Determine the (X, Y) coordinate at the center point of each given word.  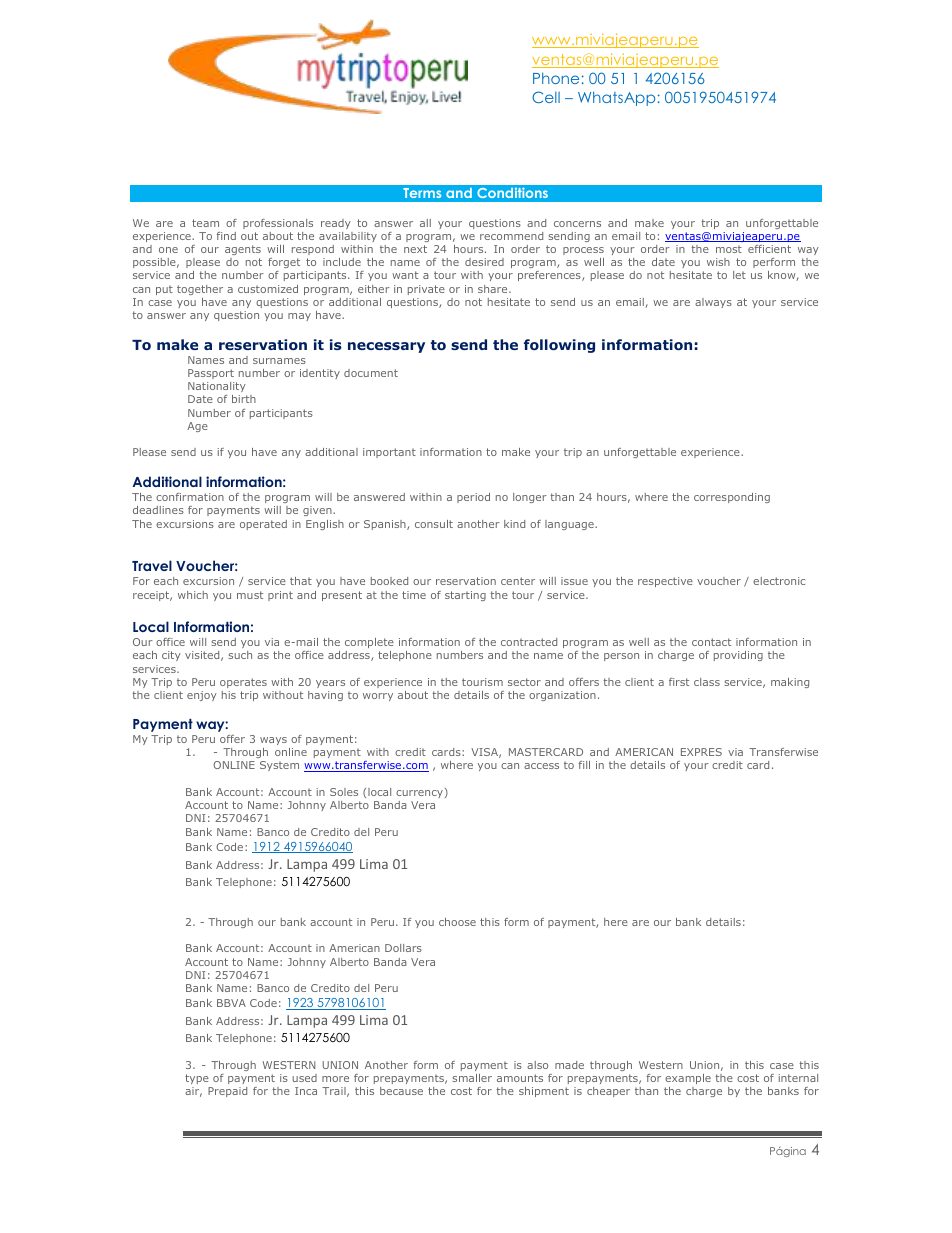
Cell (546, 97)
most (729, 249)
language (570, 525)
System (279, 766)
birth (244, 399)
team (205, 223)
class (707, 682)
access (541, 766)
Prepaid (227, 1092)
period (473, 498)
